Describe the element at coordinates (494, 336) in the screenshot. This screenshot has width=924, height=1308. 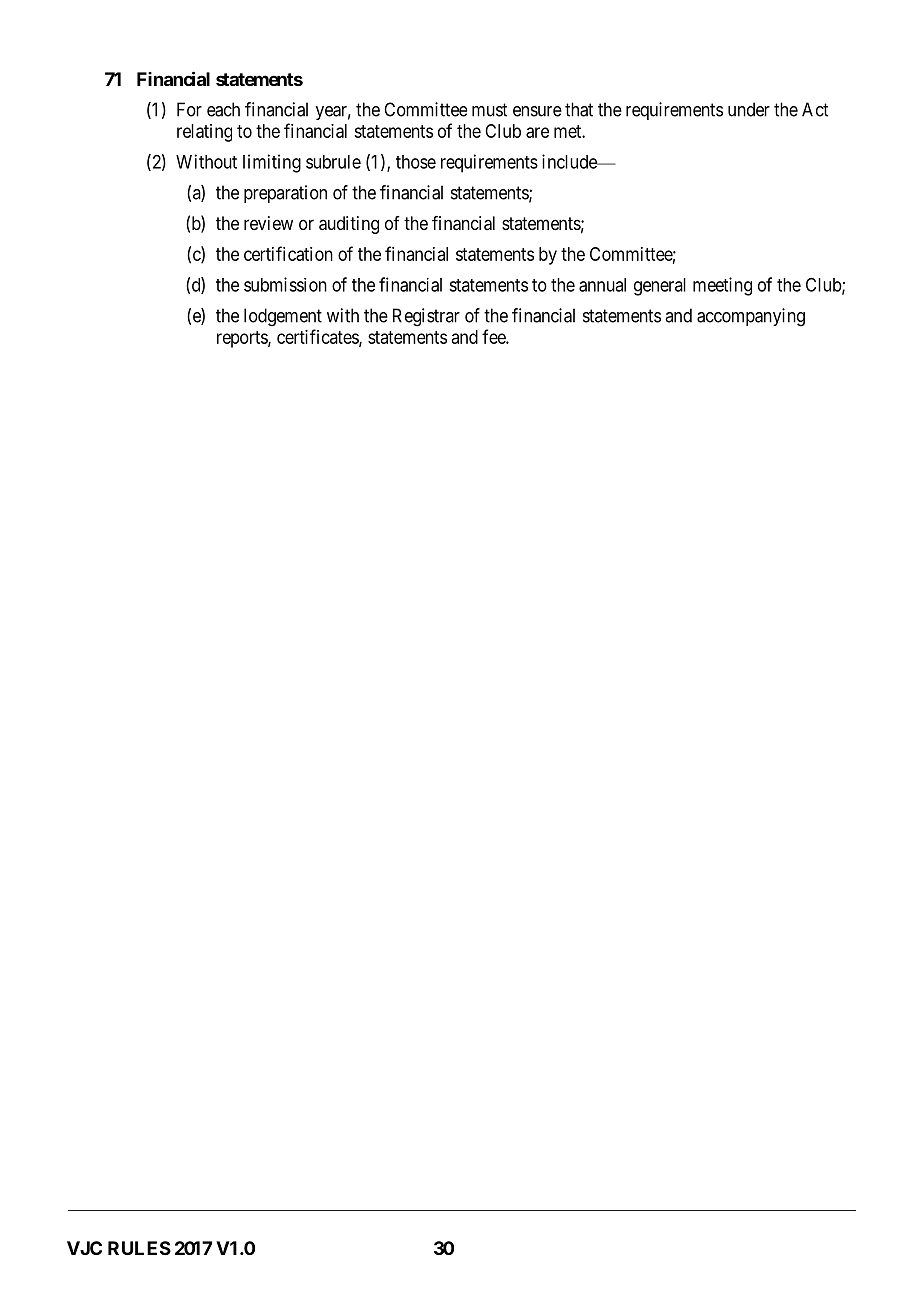
I see `fee` at that location.
